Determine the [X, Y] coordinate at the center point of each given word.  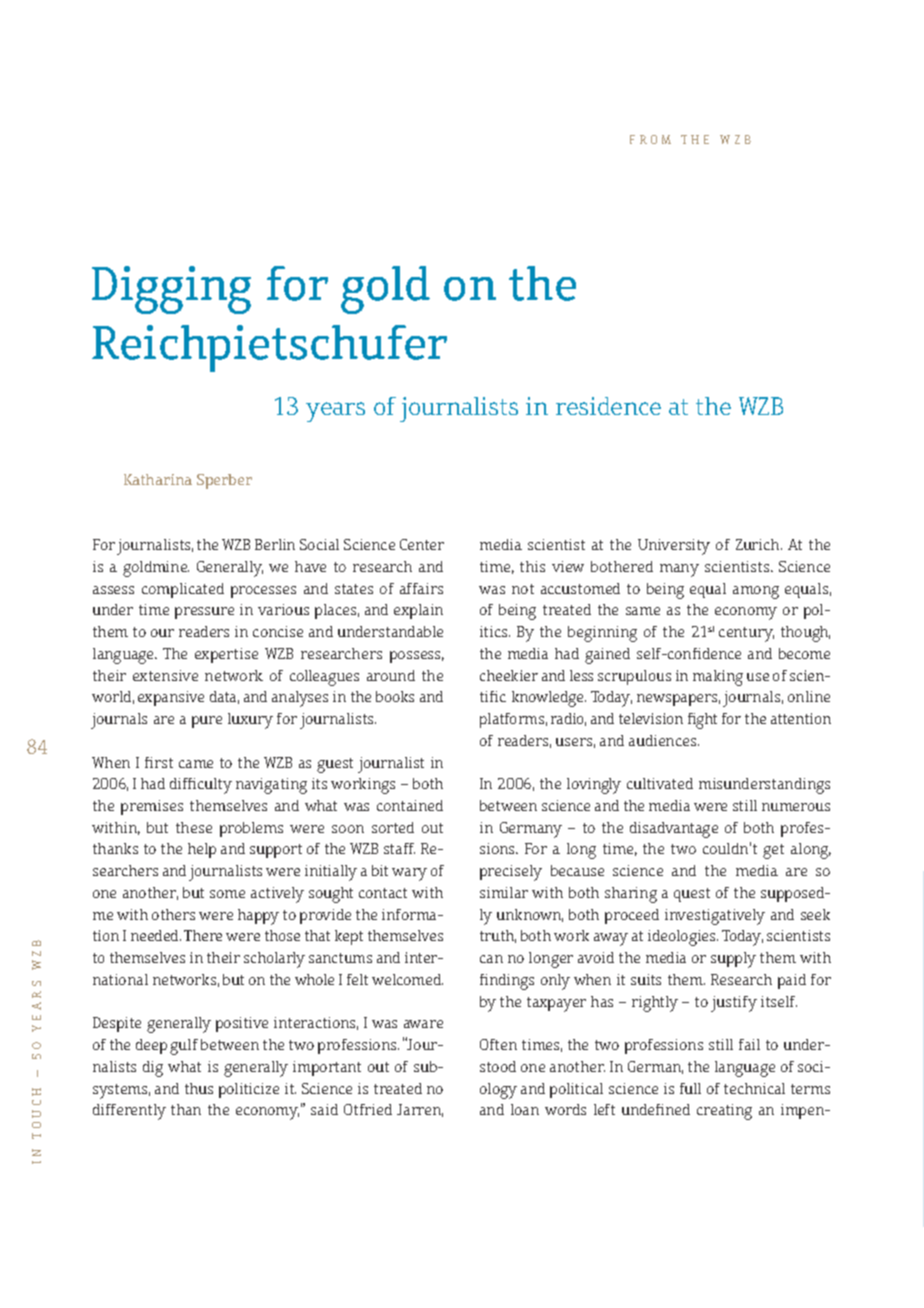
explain [418, 611]
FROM [650, 139]
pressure [204, 613]
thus [199, 1088]
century [746, 634]
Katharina [158, 479]
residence [608, 406]
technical [754, 1088]
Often [498, 1044]
